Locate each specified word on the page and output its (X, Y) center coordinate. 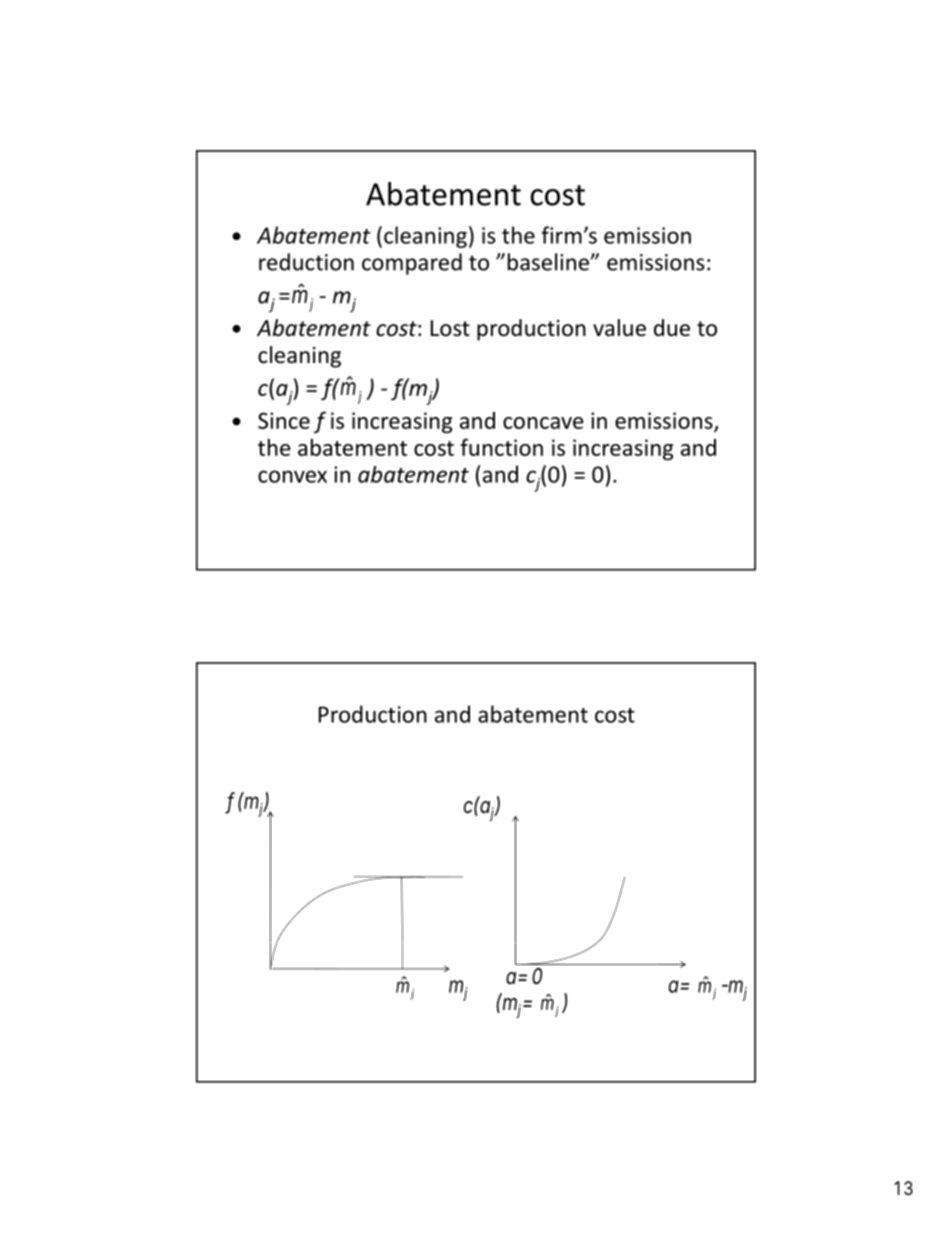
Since (284, 420)
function (501, 447)
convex (292, 476)
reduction (306, 262)
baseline (548, 262)
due (672, 328)
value (619, 328)
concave (543, 423)
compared (412, 264)
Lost (450, 328)
